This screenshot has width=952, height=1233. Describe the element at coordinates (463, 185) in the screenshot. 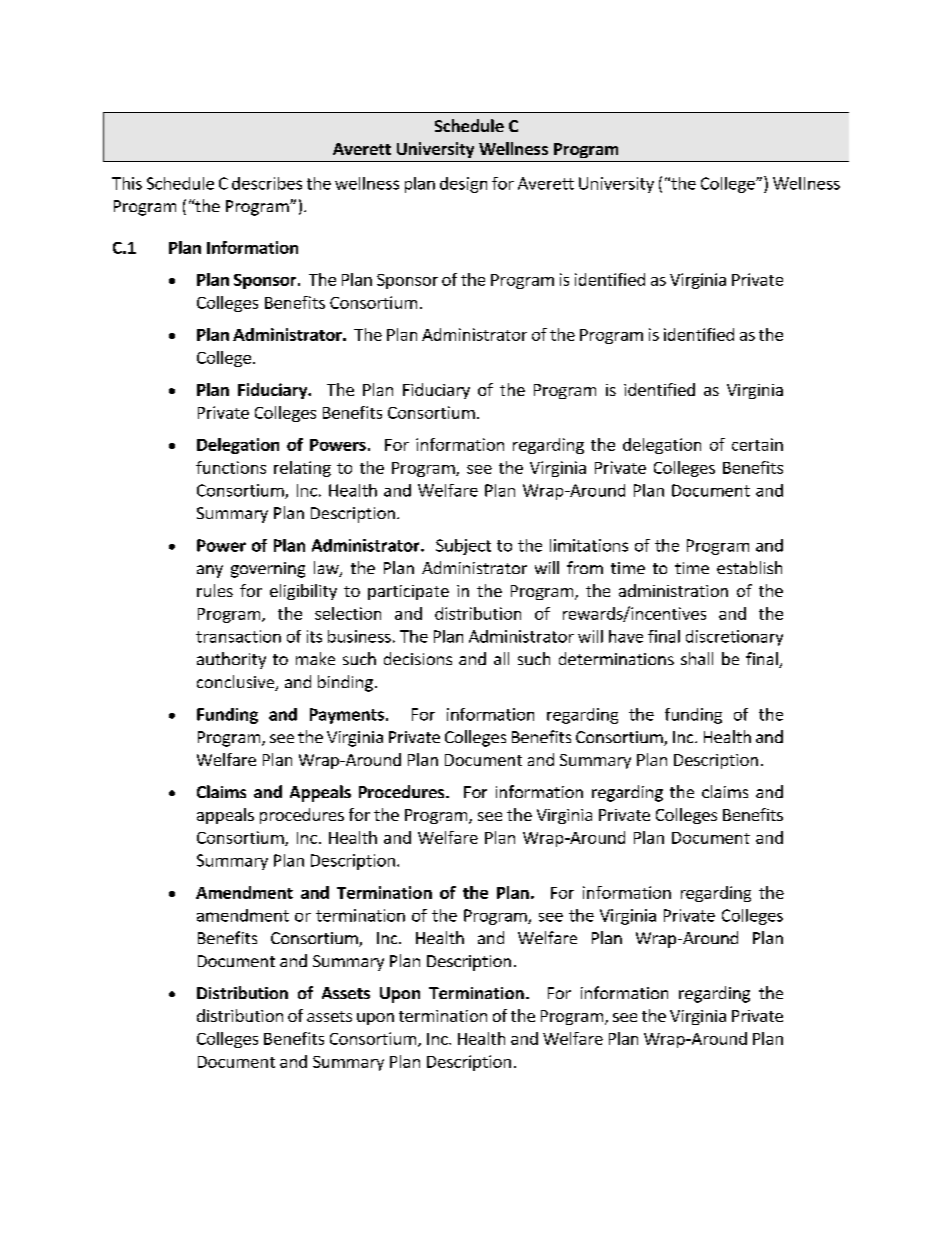

I see `design` at that location.
